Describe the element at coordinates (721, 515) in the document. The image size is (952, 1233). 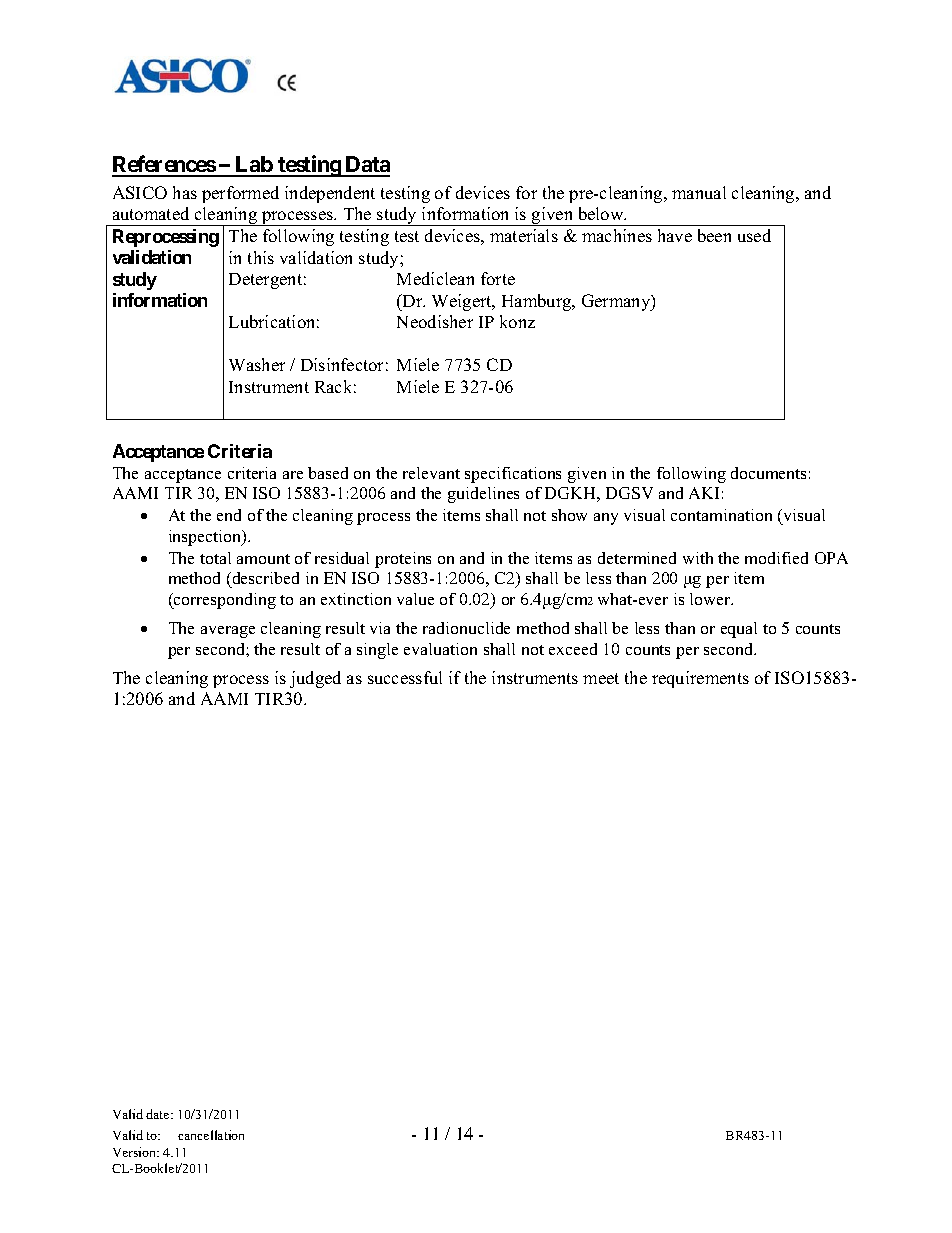
I see `contamination` at that location.
